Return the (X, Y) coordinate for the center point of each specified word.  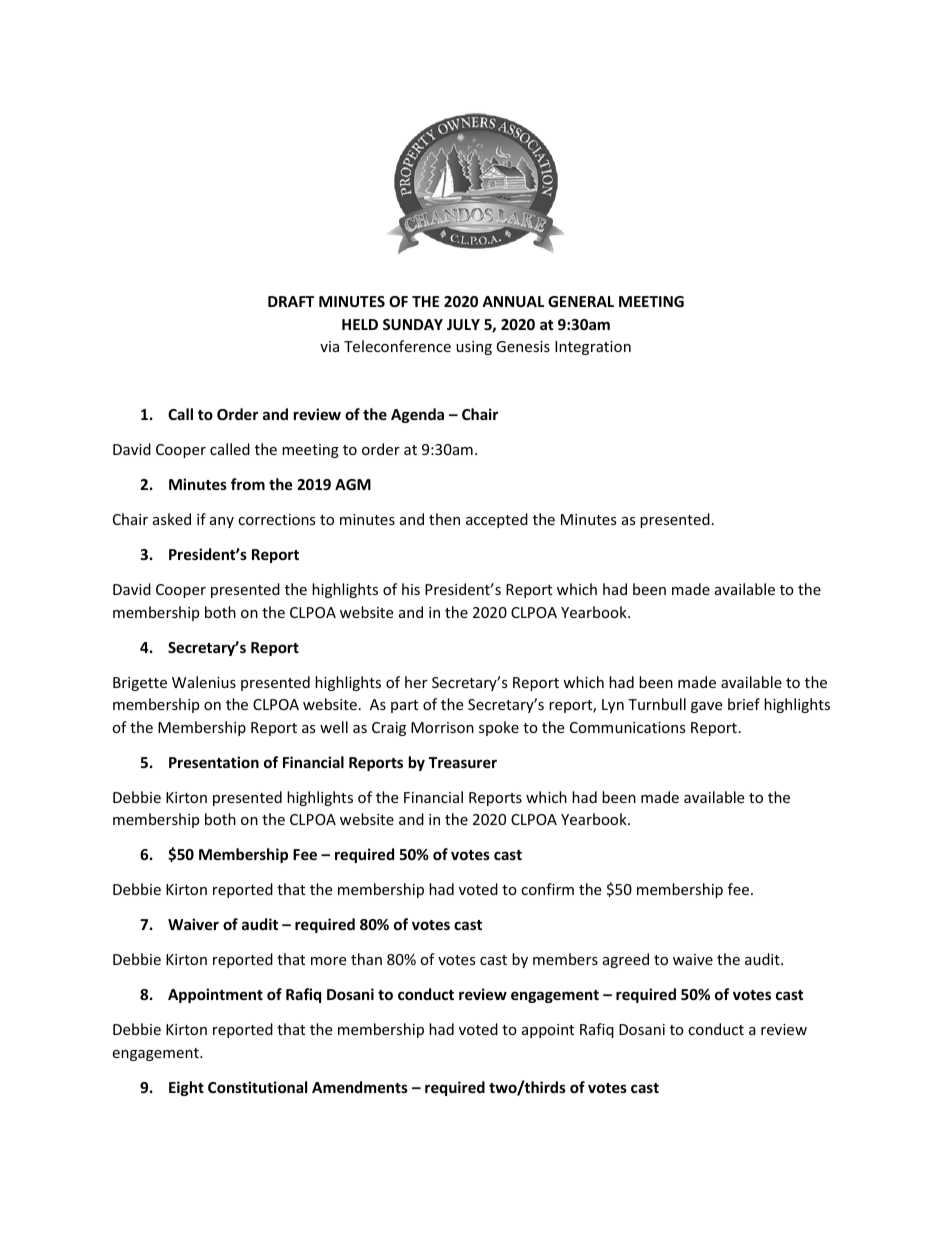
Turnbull (657, 704)
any (222, 522)
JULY (463, 324)
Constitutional (257, 1087)
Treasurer (463, 762)
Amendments (360, 1087)
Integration (593, 348)
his (411, 589)
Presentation (214, 762)
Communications (628, 727)
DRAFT (291, 301)
